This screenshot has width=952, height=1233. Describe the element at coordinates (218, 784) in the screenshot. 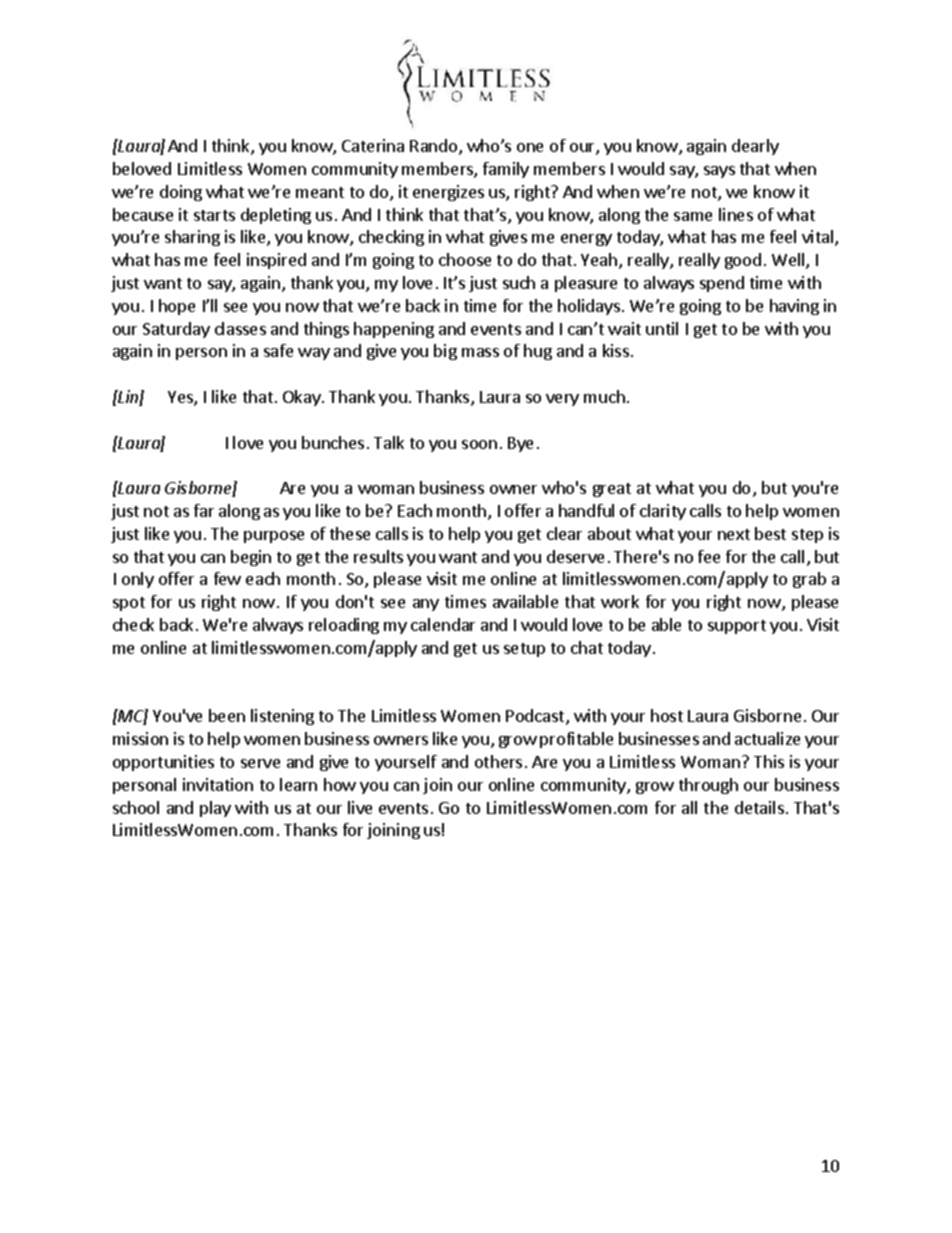

I see `invitation` at that location.
